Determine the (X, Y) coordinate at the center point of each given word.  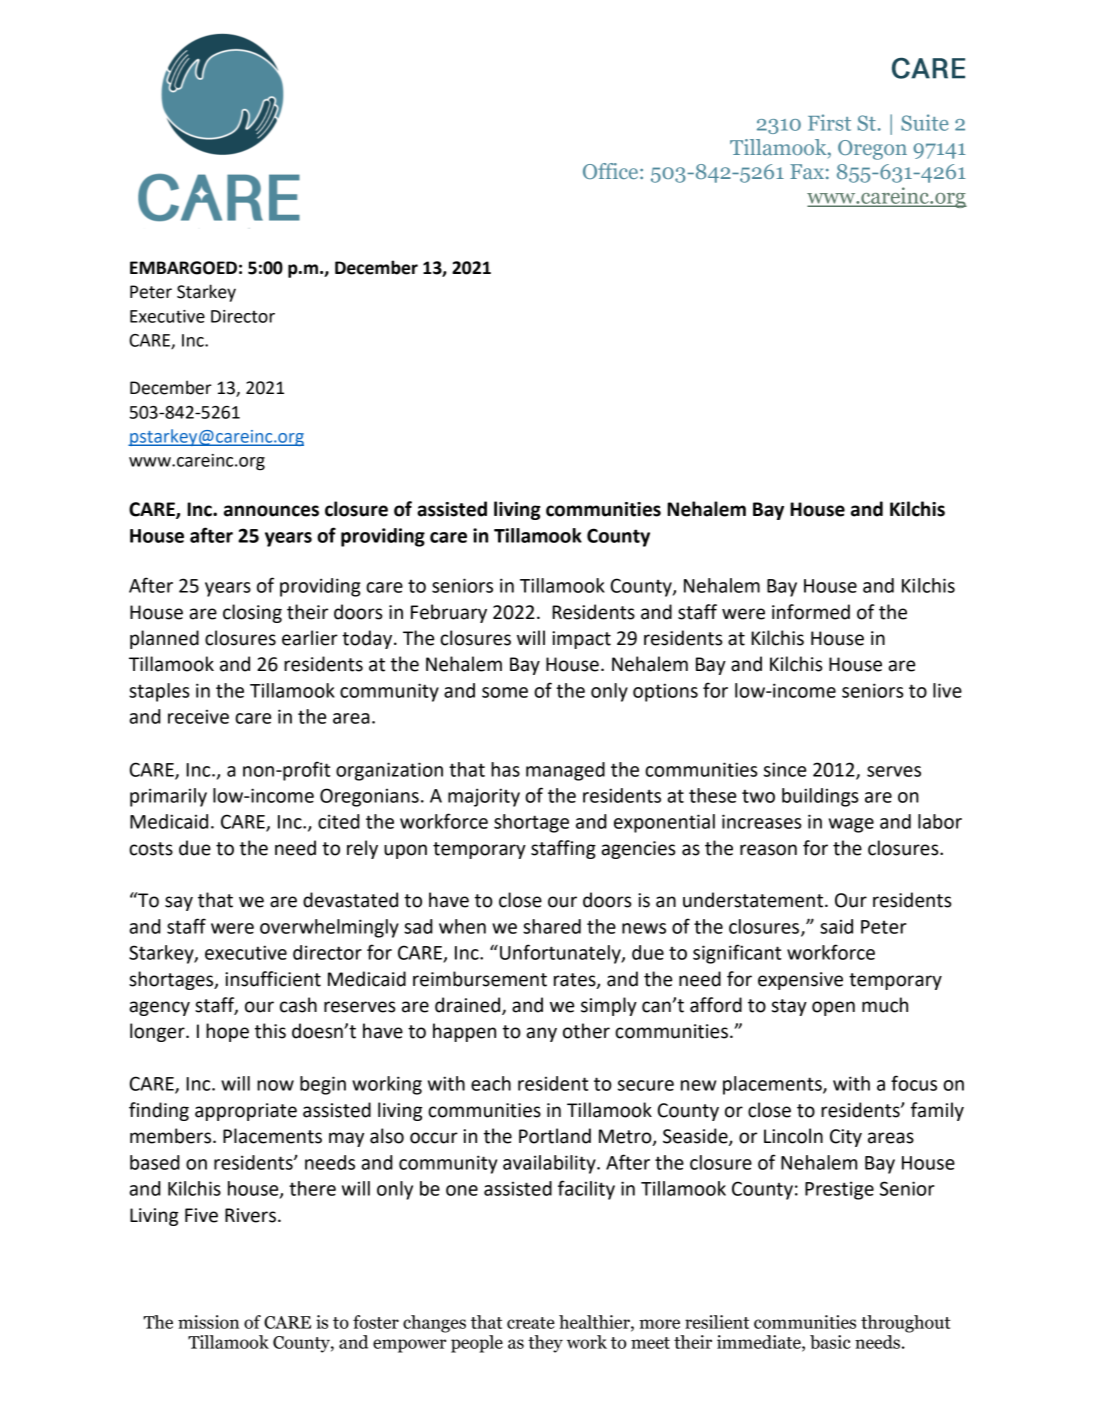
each (491, 1083)
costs (151, 849)
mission (208, 1322)
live (947, 690)
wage (851, 825)
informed (811, 612)
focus (914, 1083)
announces (271, 511)
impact (581, 640)
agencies (638, 850)
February (449, 613)
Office (610, 171)
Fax (807, 171)
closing (252, 613)
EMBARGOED (183, 268)
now (275, 1085)
